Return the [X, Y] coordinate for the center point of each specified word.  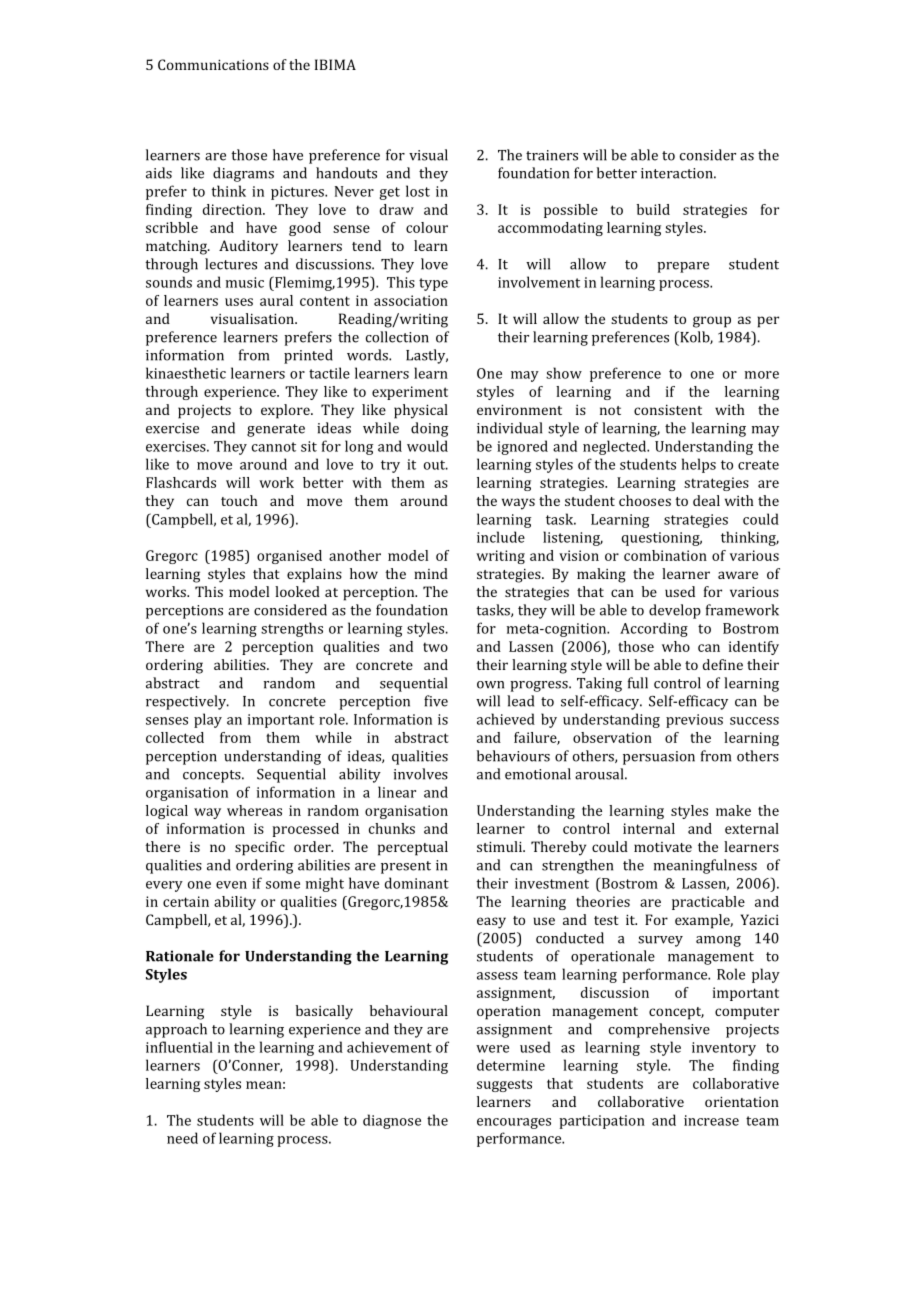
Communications [213, 64]
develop [675, 611]
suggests [504, 1085]
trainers [552, 155]
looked [297, 591]
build [653, 209]
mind [431, 573]
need [182, 1138]
